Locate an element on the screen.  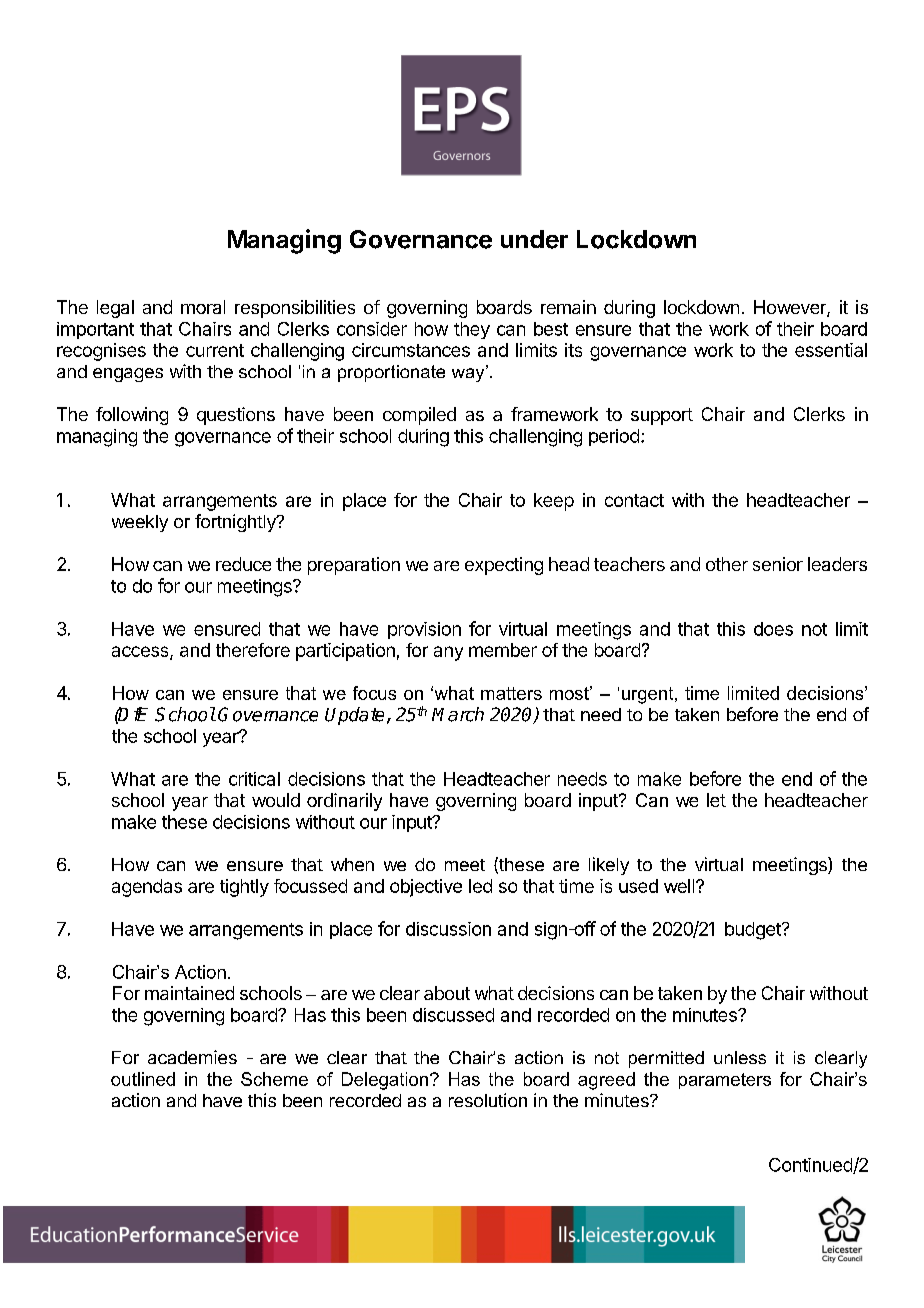
academies is located at coordinates (192, 1057).
